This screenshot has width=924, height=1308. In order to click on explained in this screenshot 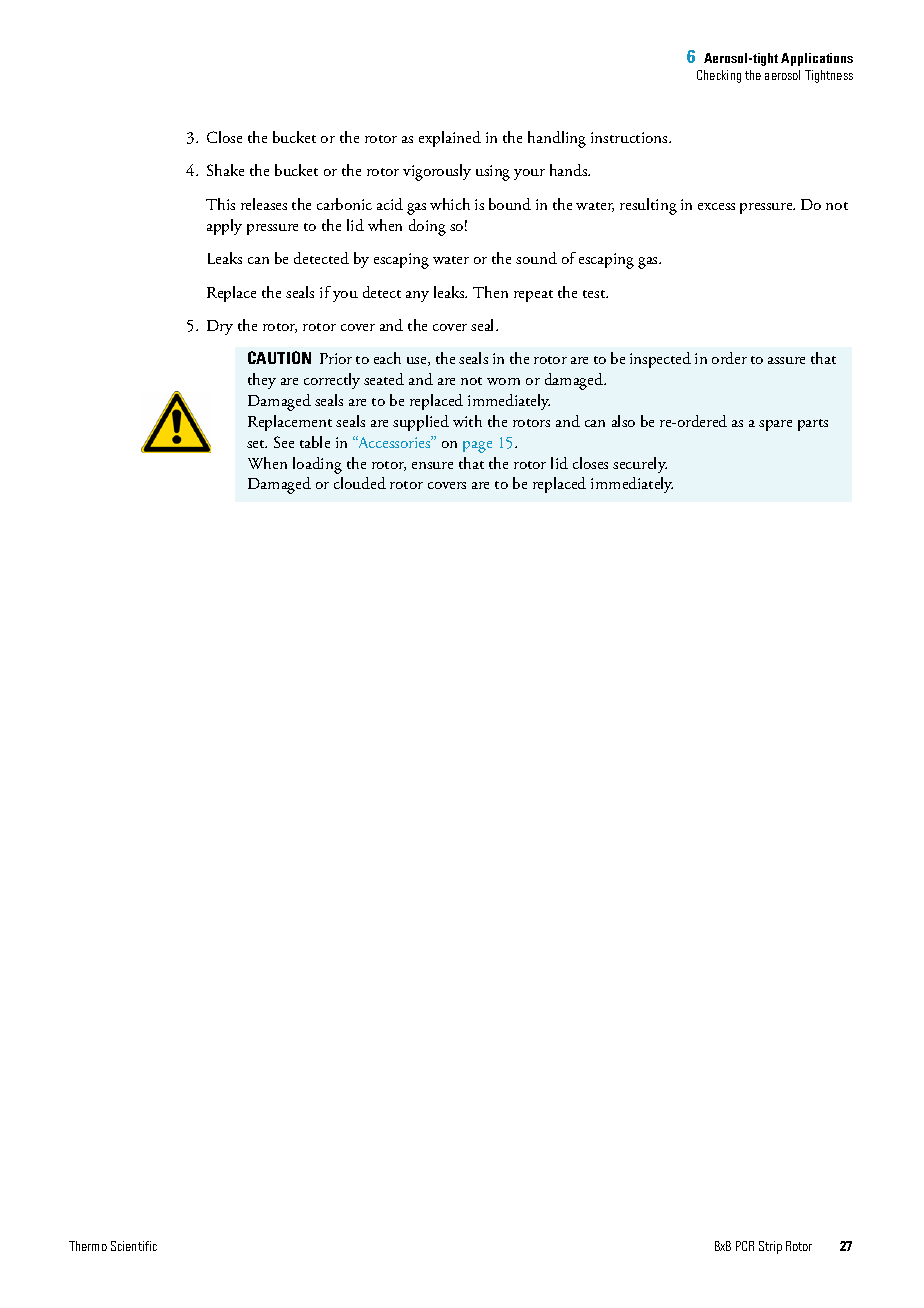, I will do `click(450, 139)`.
